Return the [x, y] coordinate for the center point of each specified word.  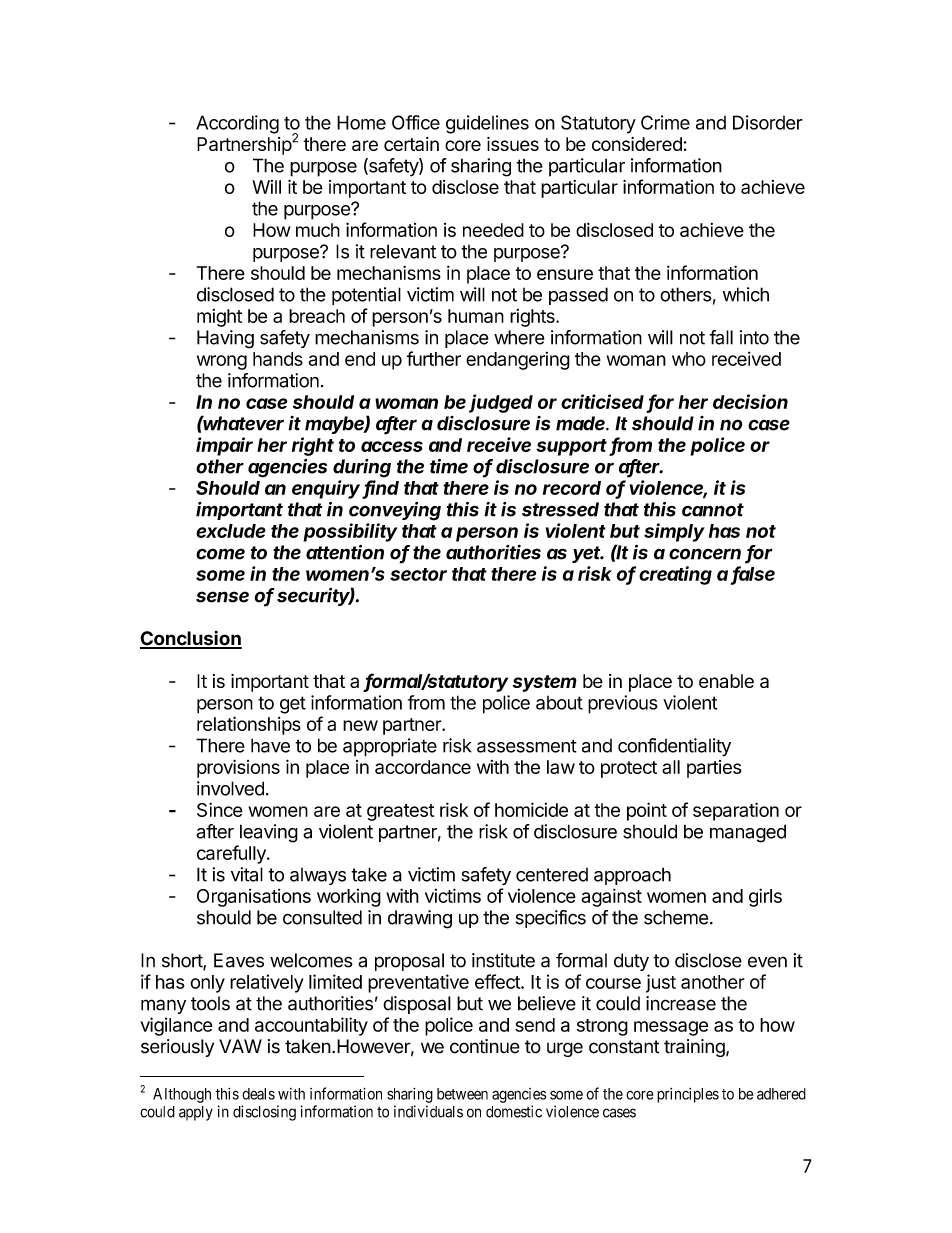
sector [418, 574]
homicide [531, 809]
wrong [222, 362]
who [689, 359]
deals [258, 1094]
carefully [232, 854]
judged [501, 403]
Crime [665, 122]
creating [675, 575]
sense [222, 597]
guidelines [487, 124]
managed [748, 833]
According [237, 124]
